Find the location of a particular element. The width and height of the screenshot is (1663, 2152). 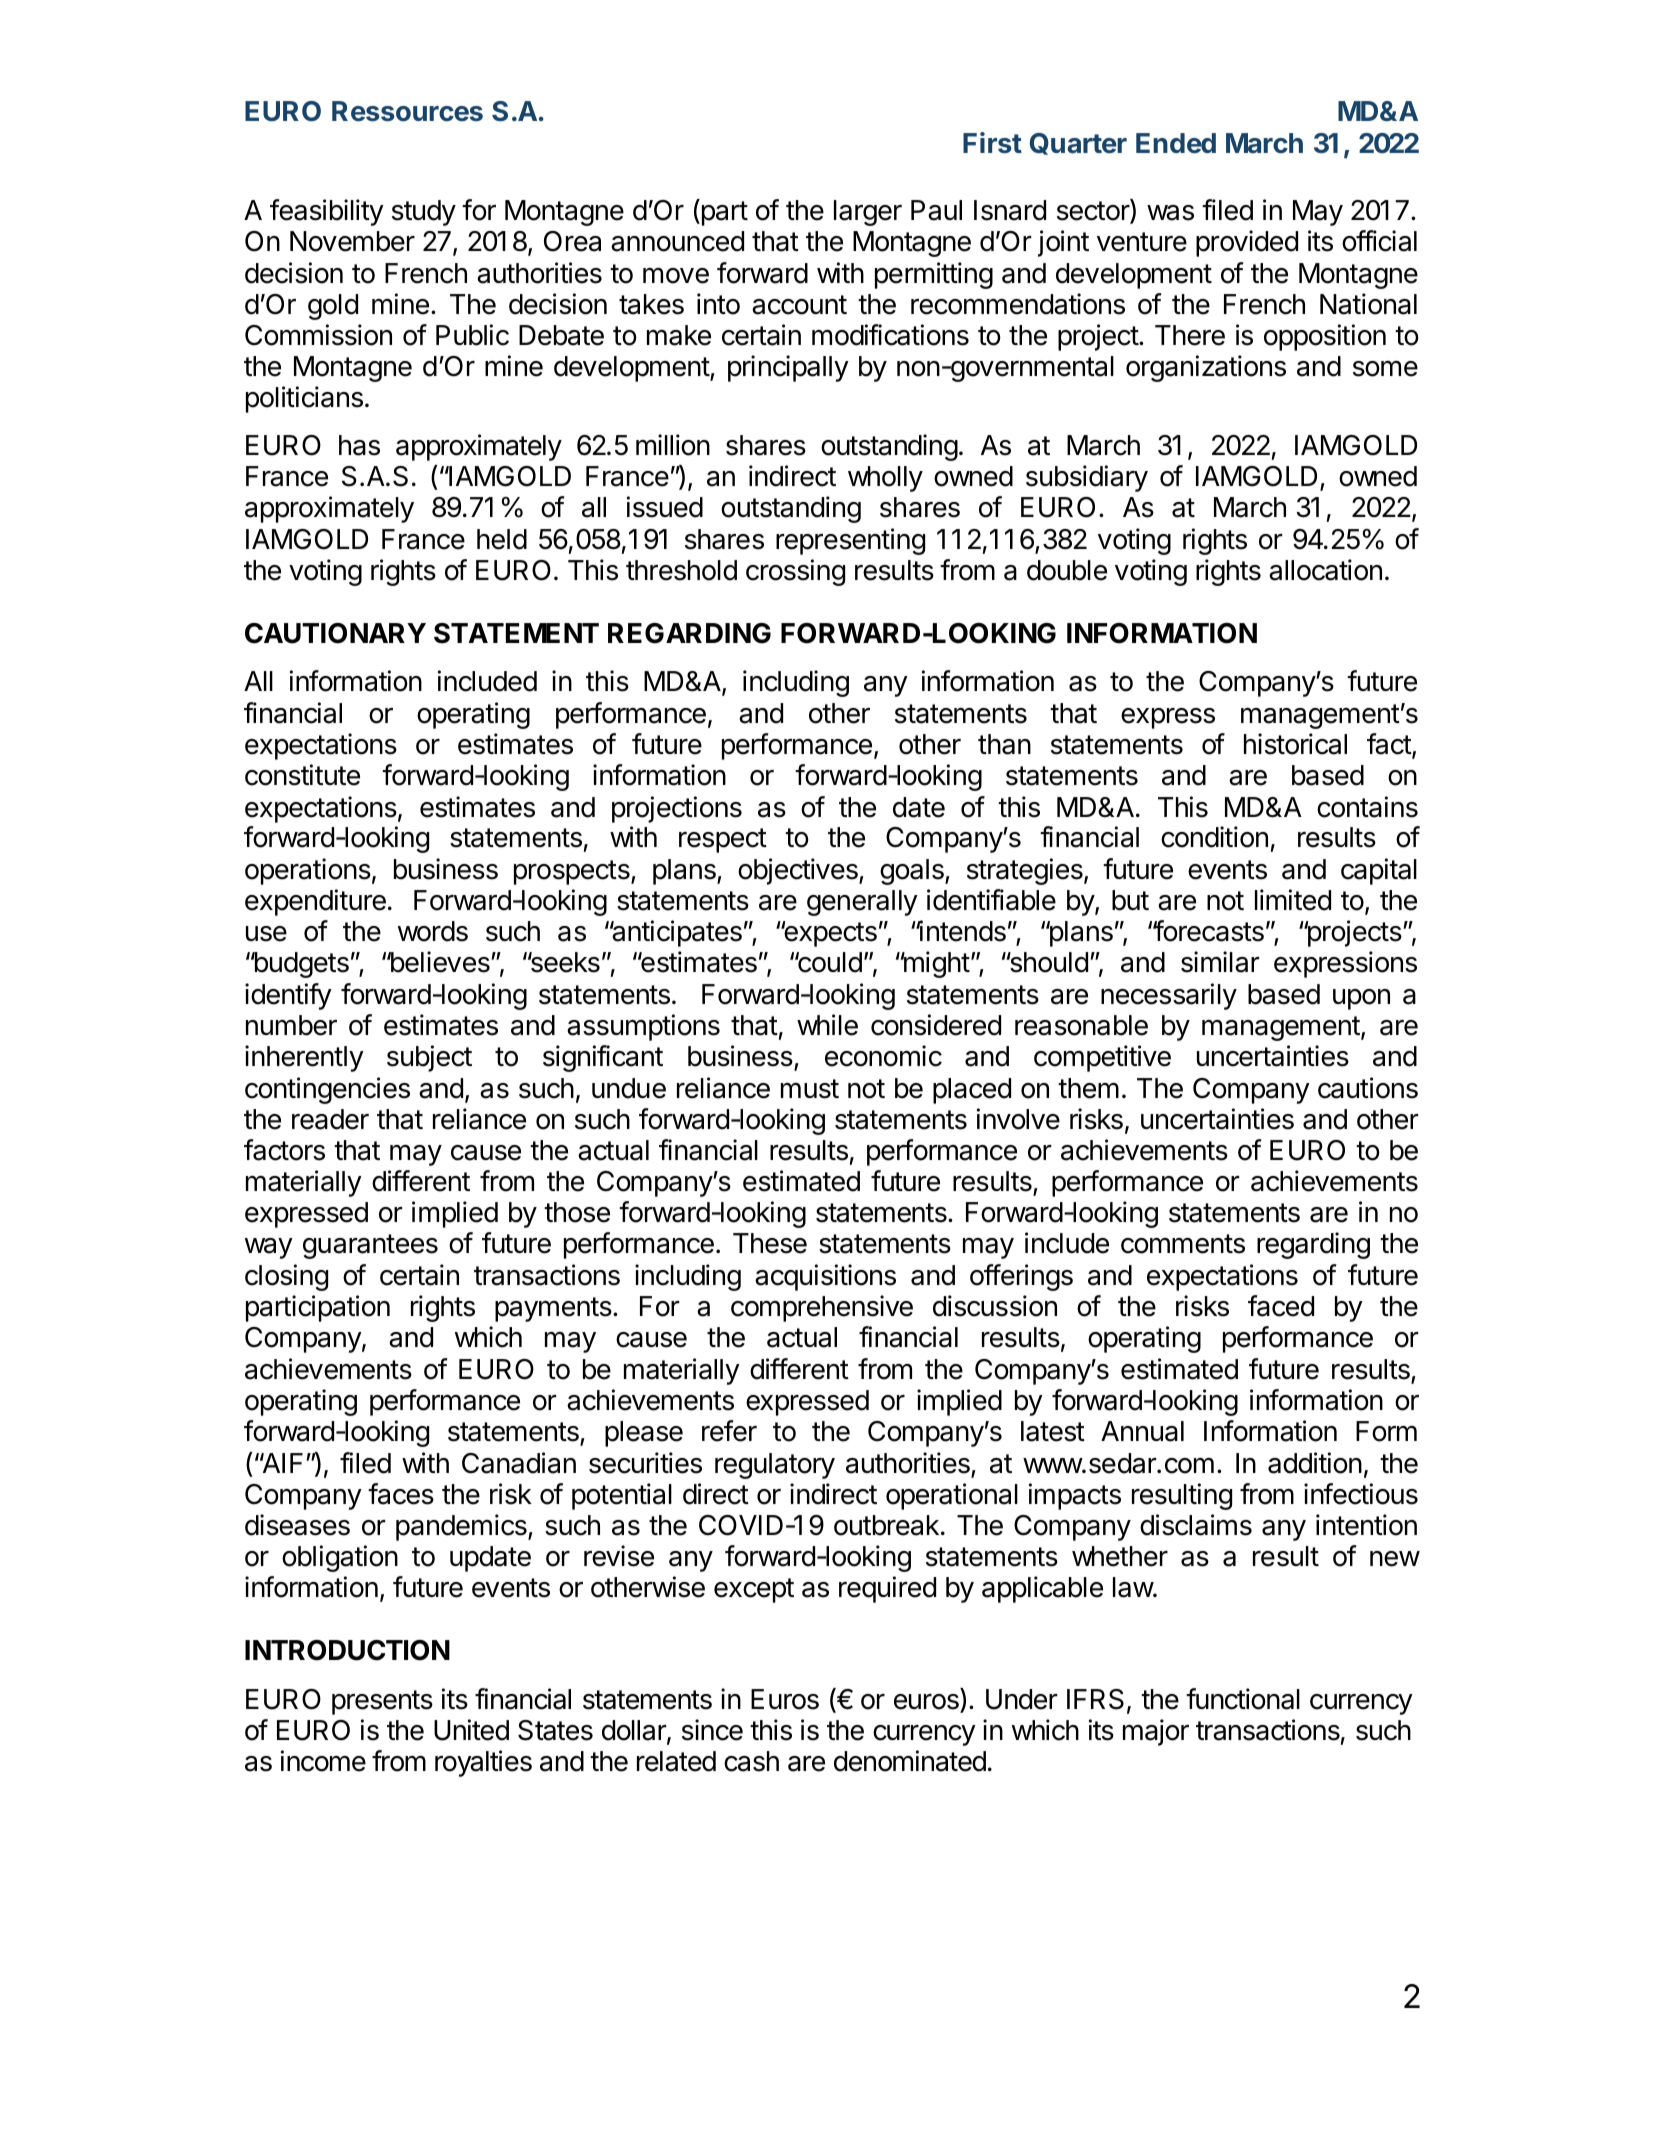

historical is located at coordinates (1295, 744).
